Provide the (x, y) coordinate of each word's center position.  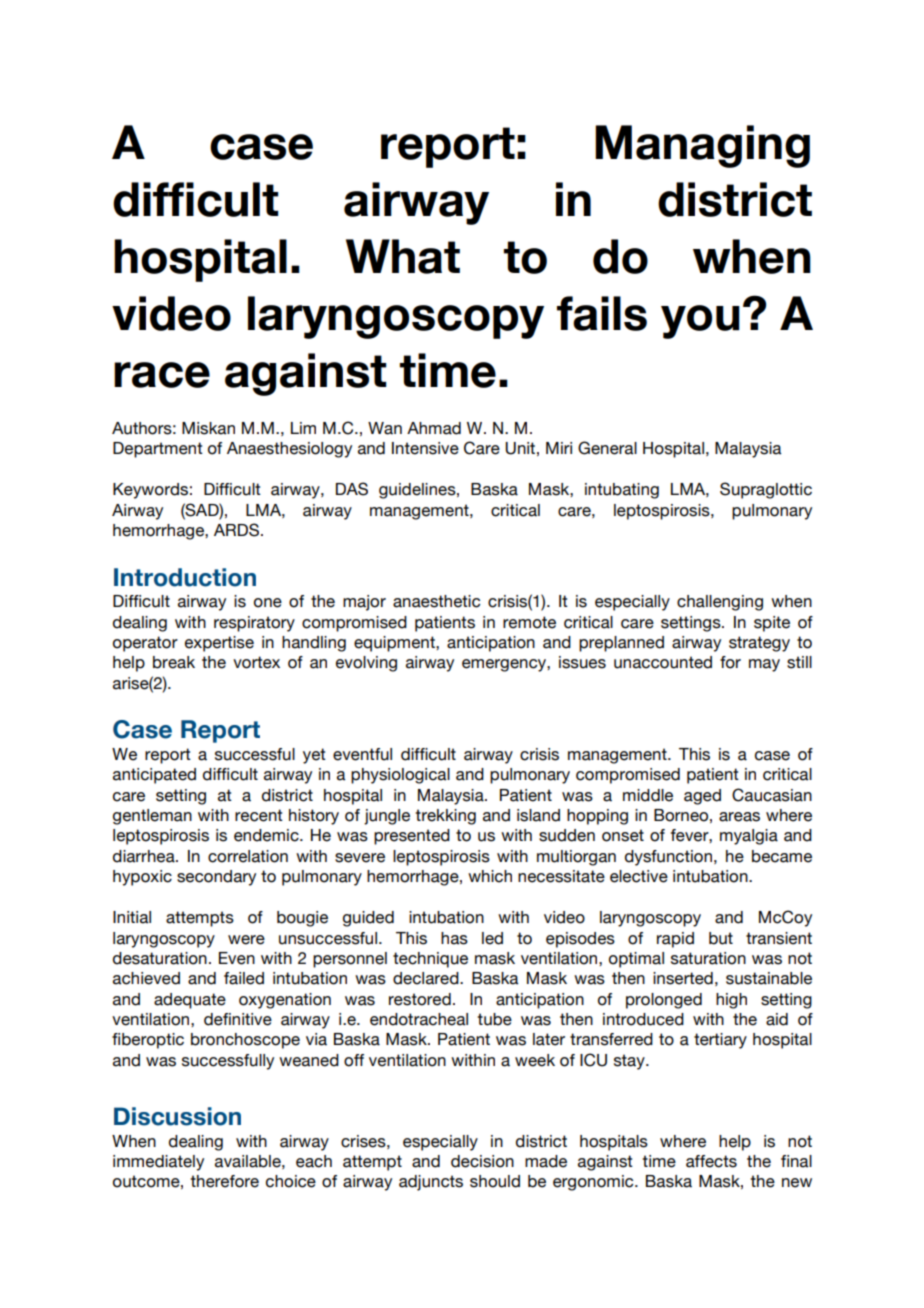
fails (602, 313)
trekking (446, 817)
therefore (225, 1181)
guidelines (418, 491)
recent (259, 815)
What (403, 256)
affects (711, 1161)
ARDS (238, 530)
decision (482, 1161)
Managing (702, 146)
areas (739, 817)
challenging (720, 603)
